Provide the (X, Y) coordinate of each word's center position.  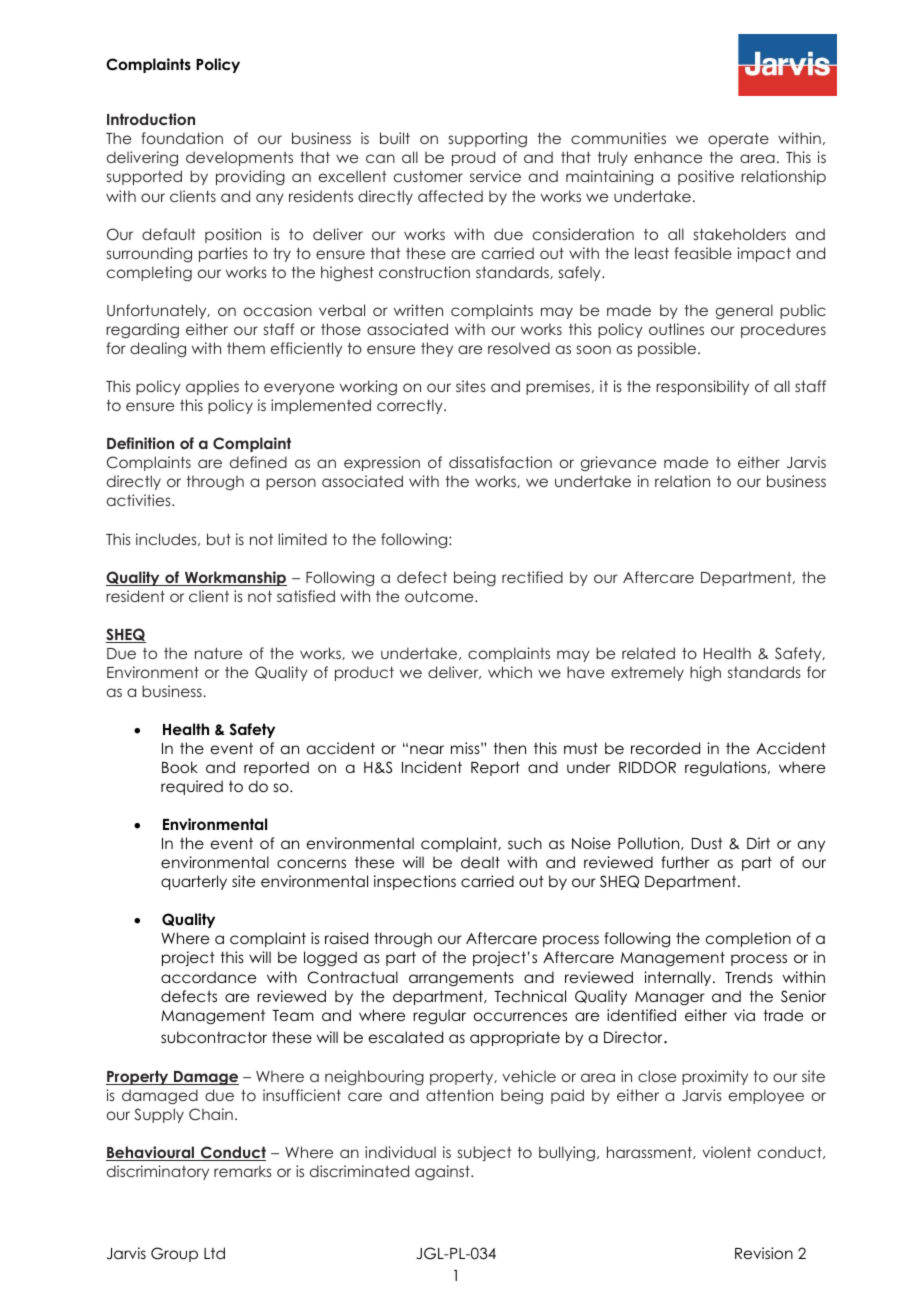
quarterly (194, 882)
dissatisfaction (500, 462)
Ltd (214, 1253)
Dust (707, 843)
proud (473, 158)
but (219, 539)
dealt (480, 862)
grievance (618, 463)
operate (738, 139)
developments (239, 158)
